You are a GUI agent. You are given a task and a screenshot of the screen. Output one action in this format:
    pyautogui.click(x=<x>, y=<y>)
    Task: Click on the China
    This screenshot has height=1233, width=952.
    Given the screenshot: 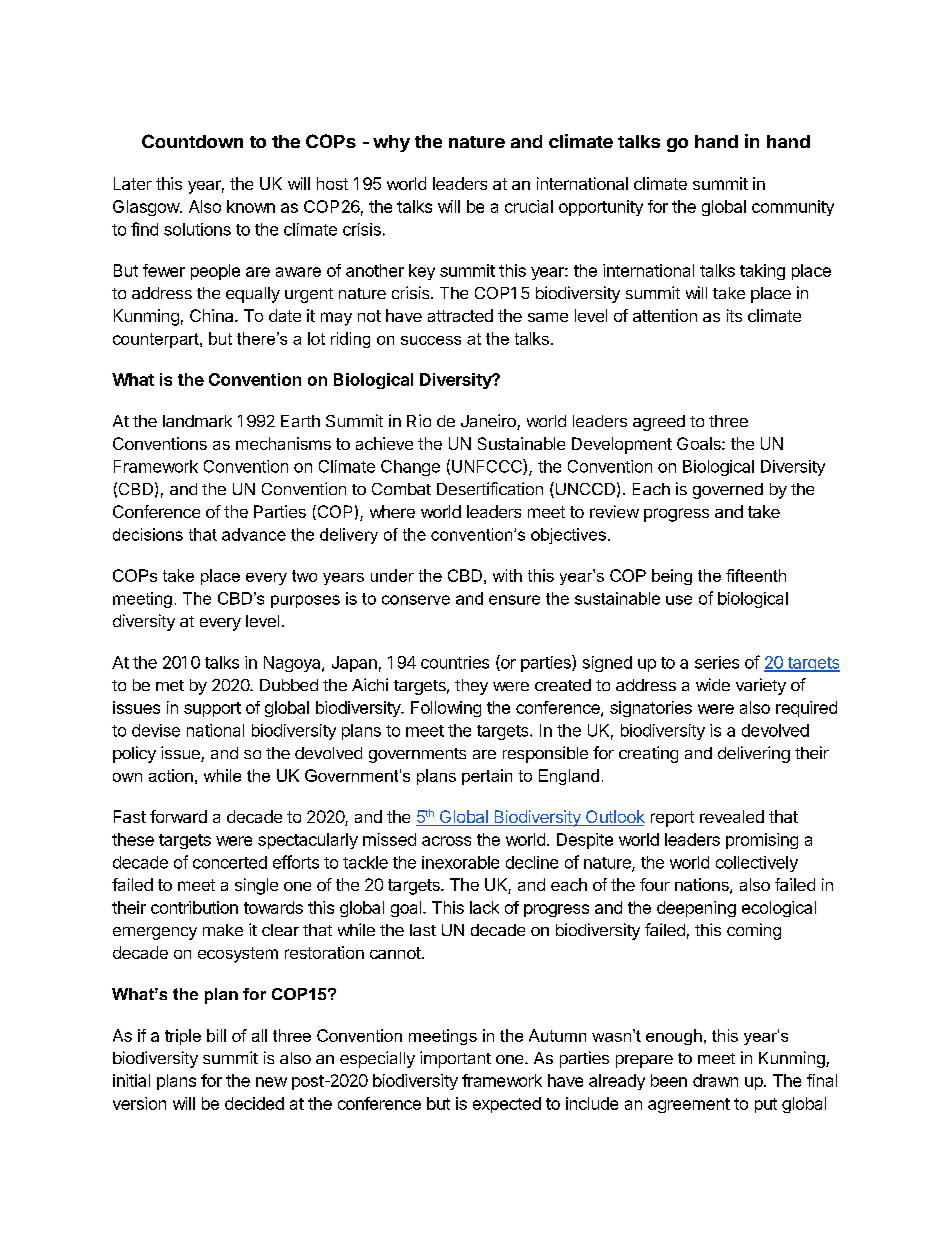 What is the action you would take?
    pyautogui.click(x=213, y=315)
